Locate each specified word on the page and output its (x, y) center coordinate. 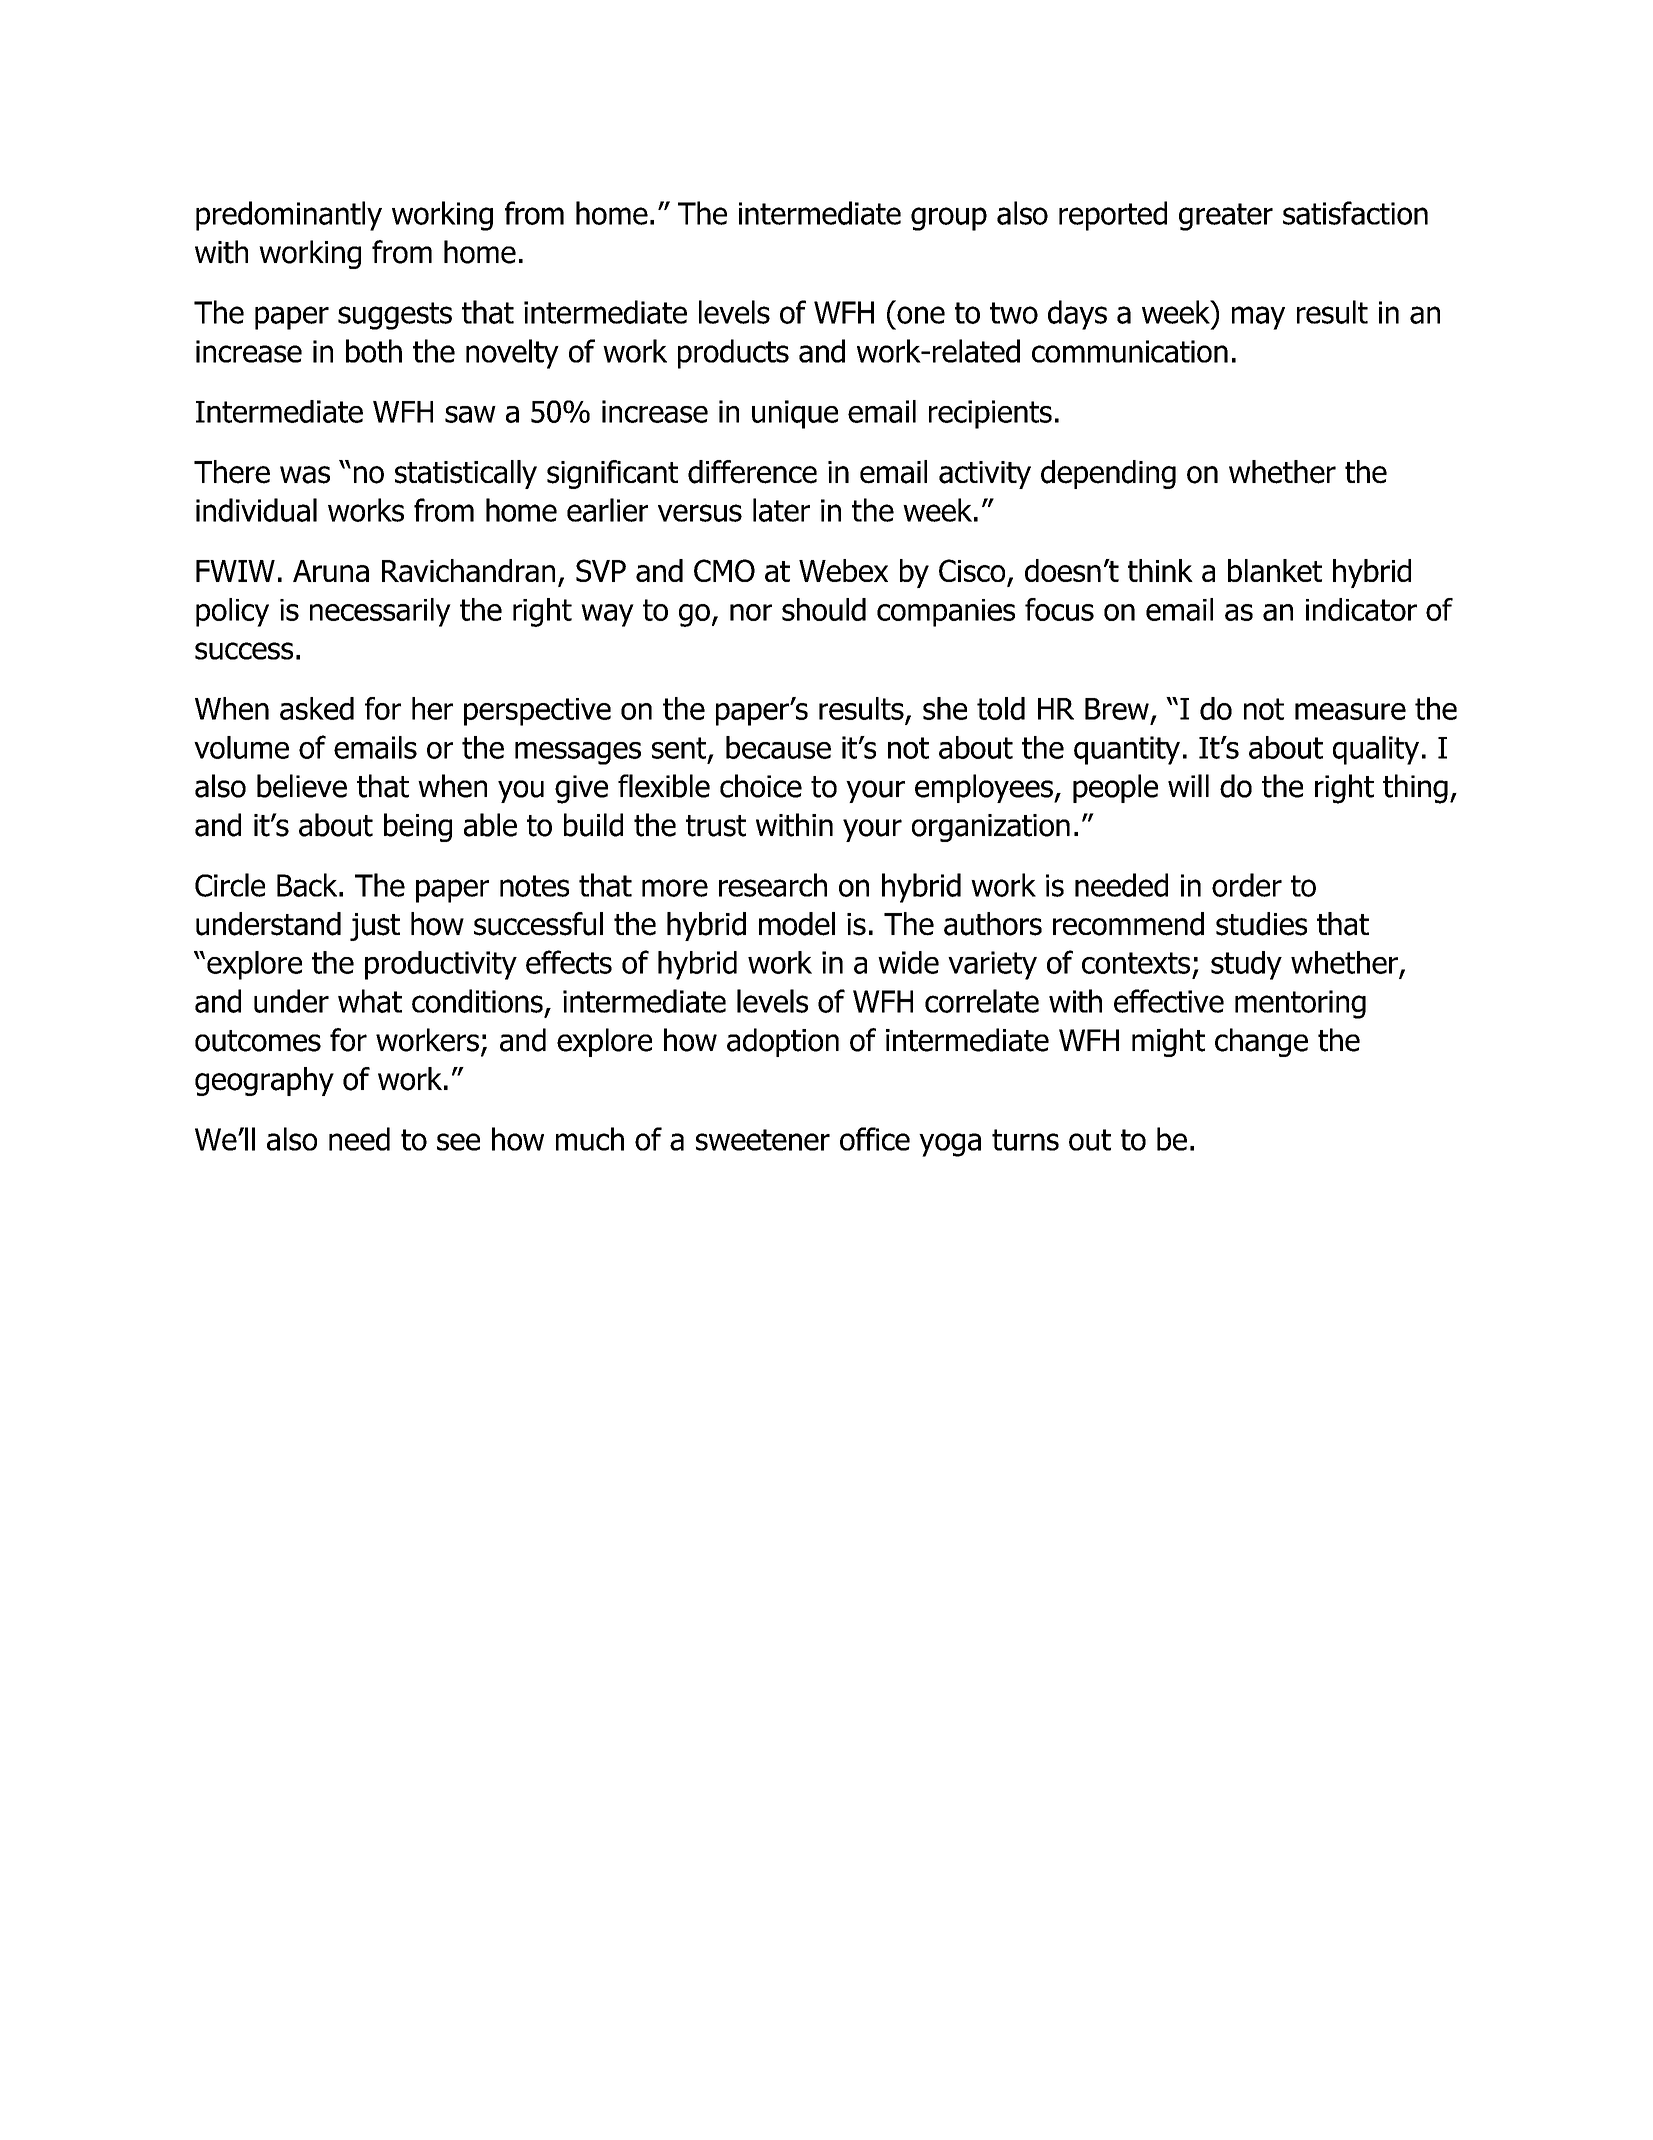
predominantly (289, 216)
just (375, 927)
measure (1350, 711)
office (875, 1139)
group (949, 219)
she (945, 708)
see (458, 1142)
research (773, 885)
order (1247, 885)
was (305, 475)
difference (752, 472)
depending (1108, 474)
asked (317, 708)
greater (1226, 217)
